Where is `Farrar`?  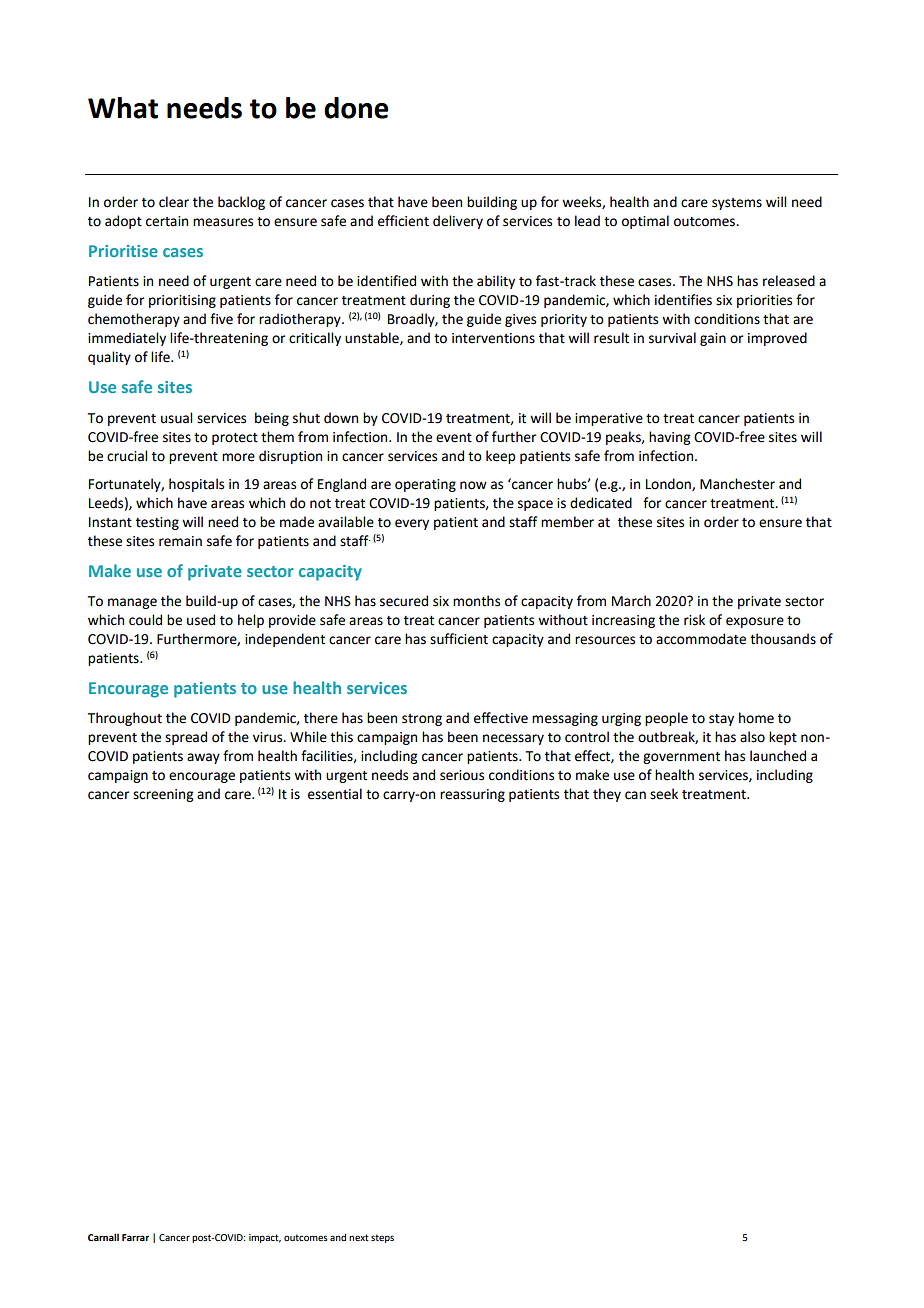 Farrar is located at coordinates (135, 1237).
